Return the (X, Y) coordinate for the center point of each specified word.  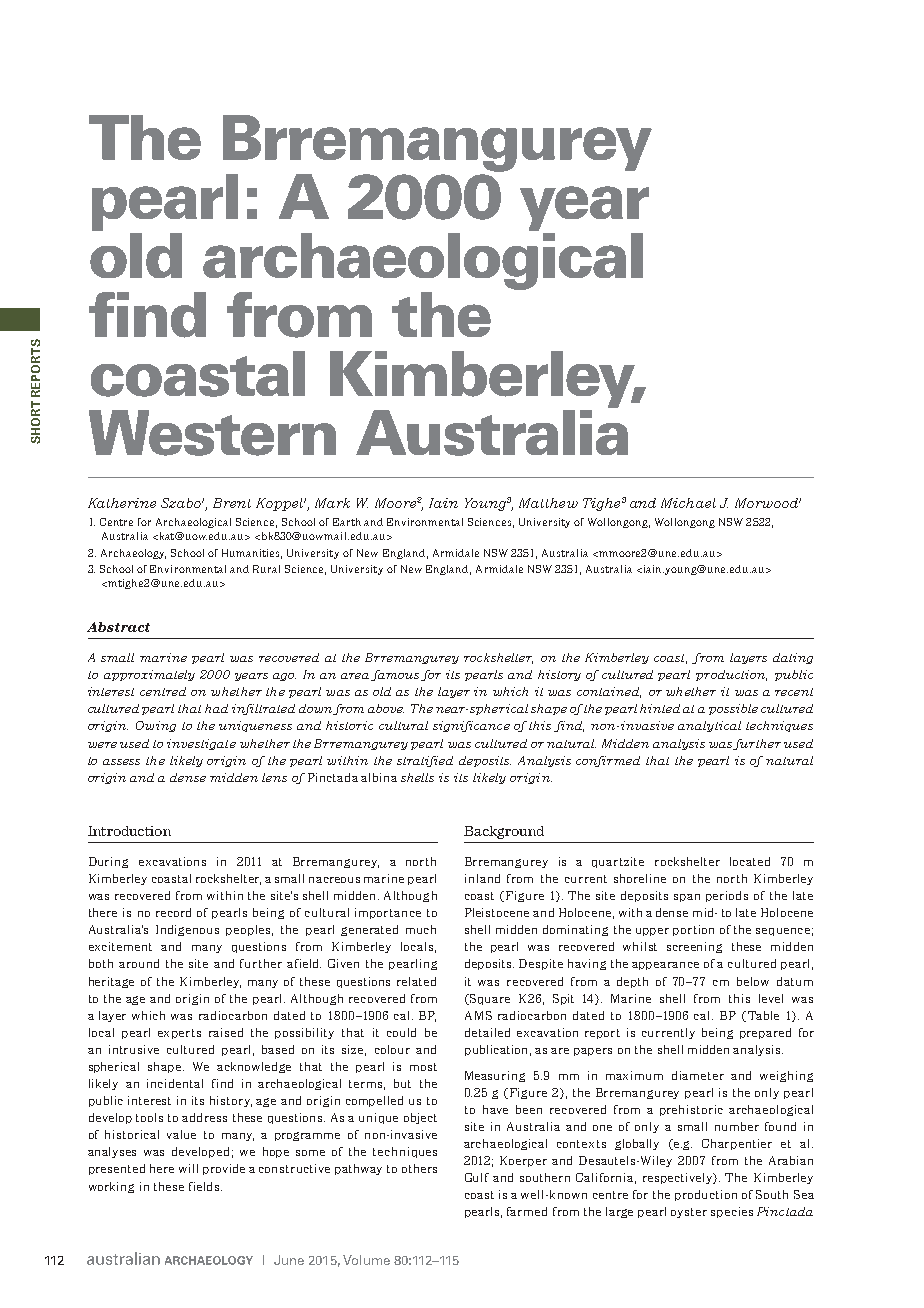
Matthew (548, 503)
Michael (688, 503)
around (139, 963)
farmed (527, 1211)
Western (212, 433)
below (753, 981)
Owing (156, 726)
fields (205, 1186)
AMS (478, 1015)
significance (471, 726)
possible (733, 709)
